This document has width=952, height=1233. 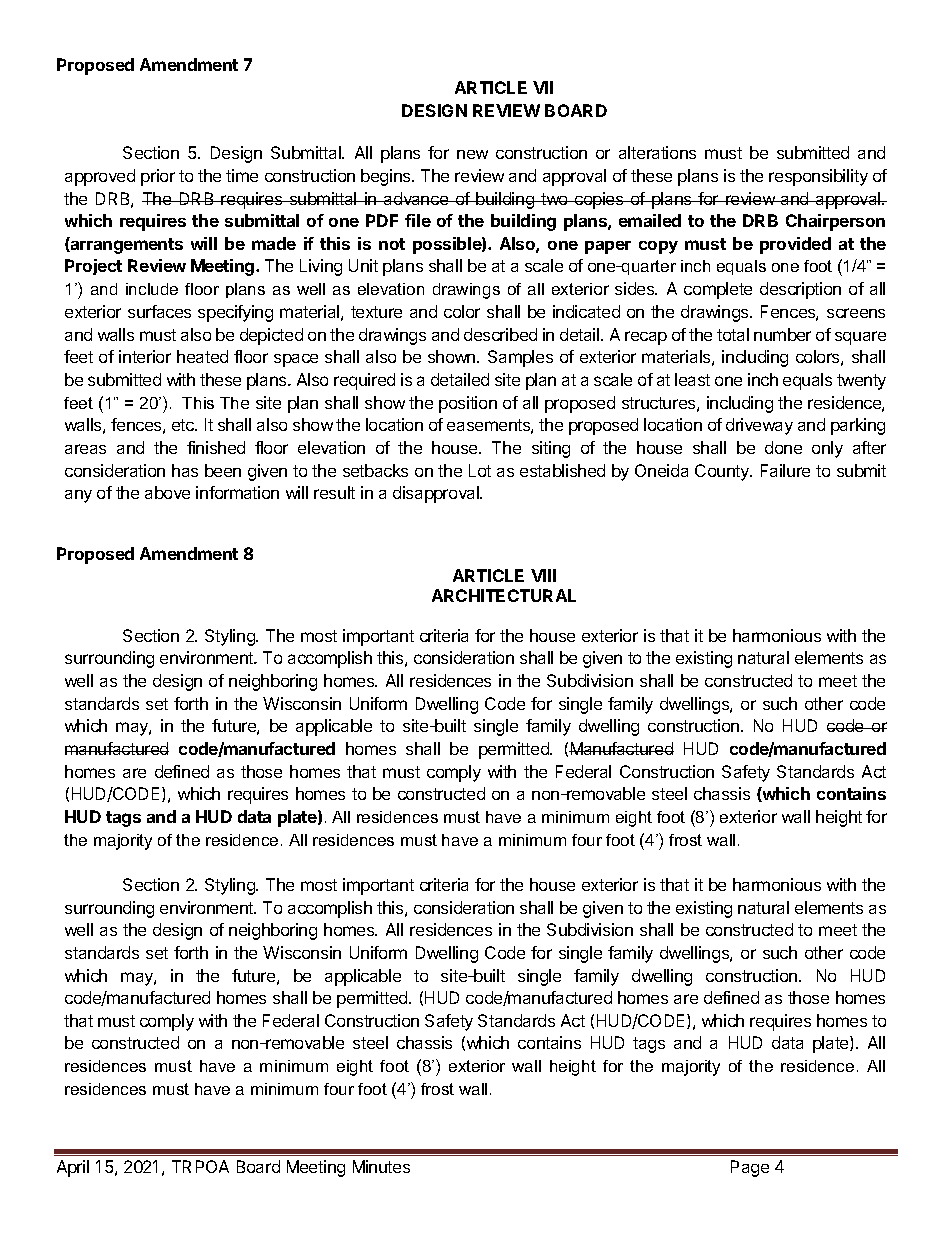 I want to click on new, so click(x=472, y=154).
